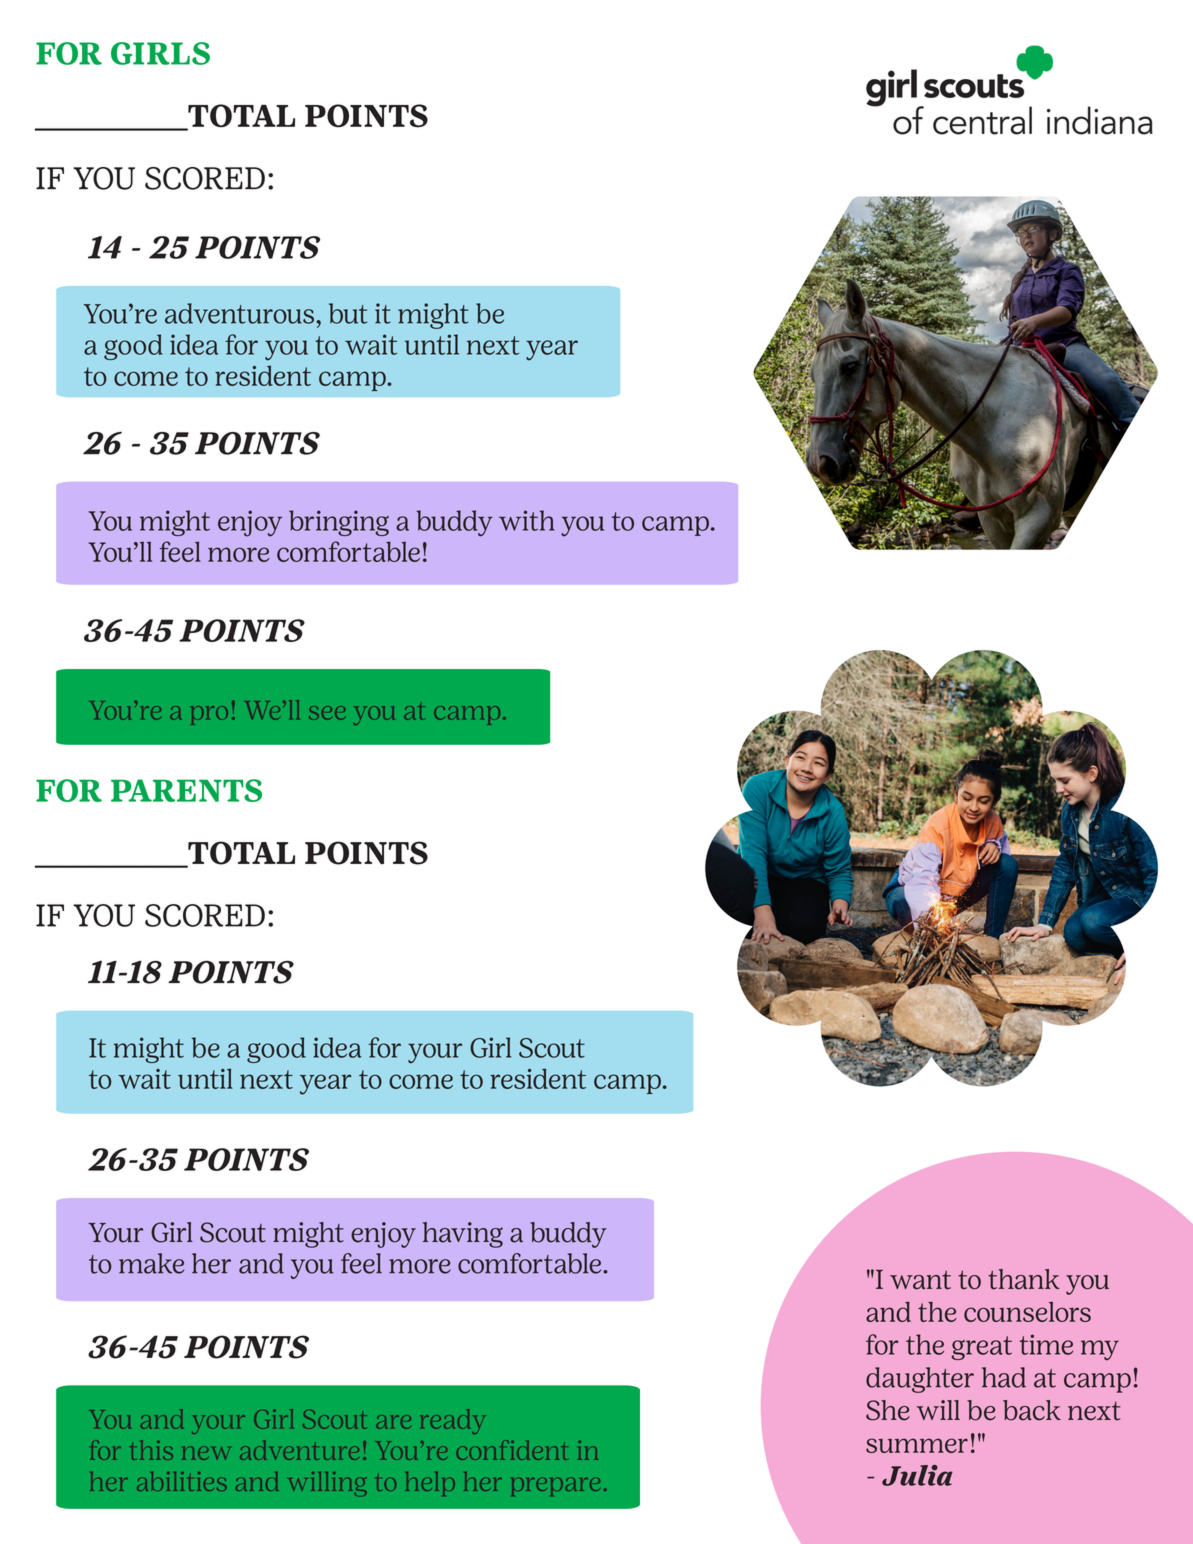 The height and width of the screenshot is (1544, 1193). I want to click on see, so click(327, 713).
